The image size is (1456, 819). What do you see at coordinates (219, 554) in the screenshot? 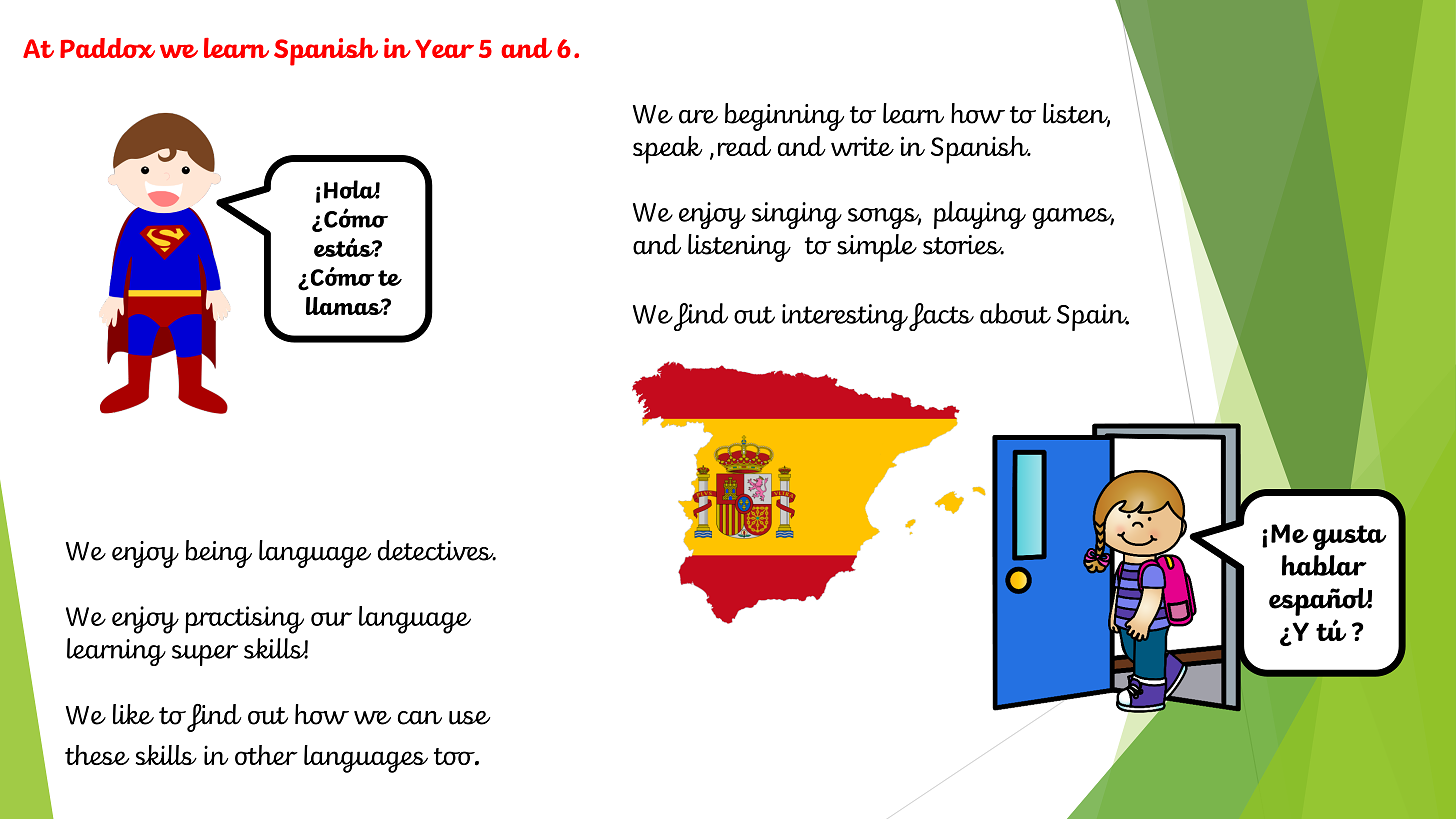
I see `being` at bounding box center [219, 554].
